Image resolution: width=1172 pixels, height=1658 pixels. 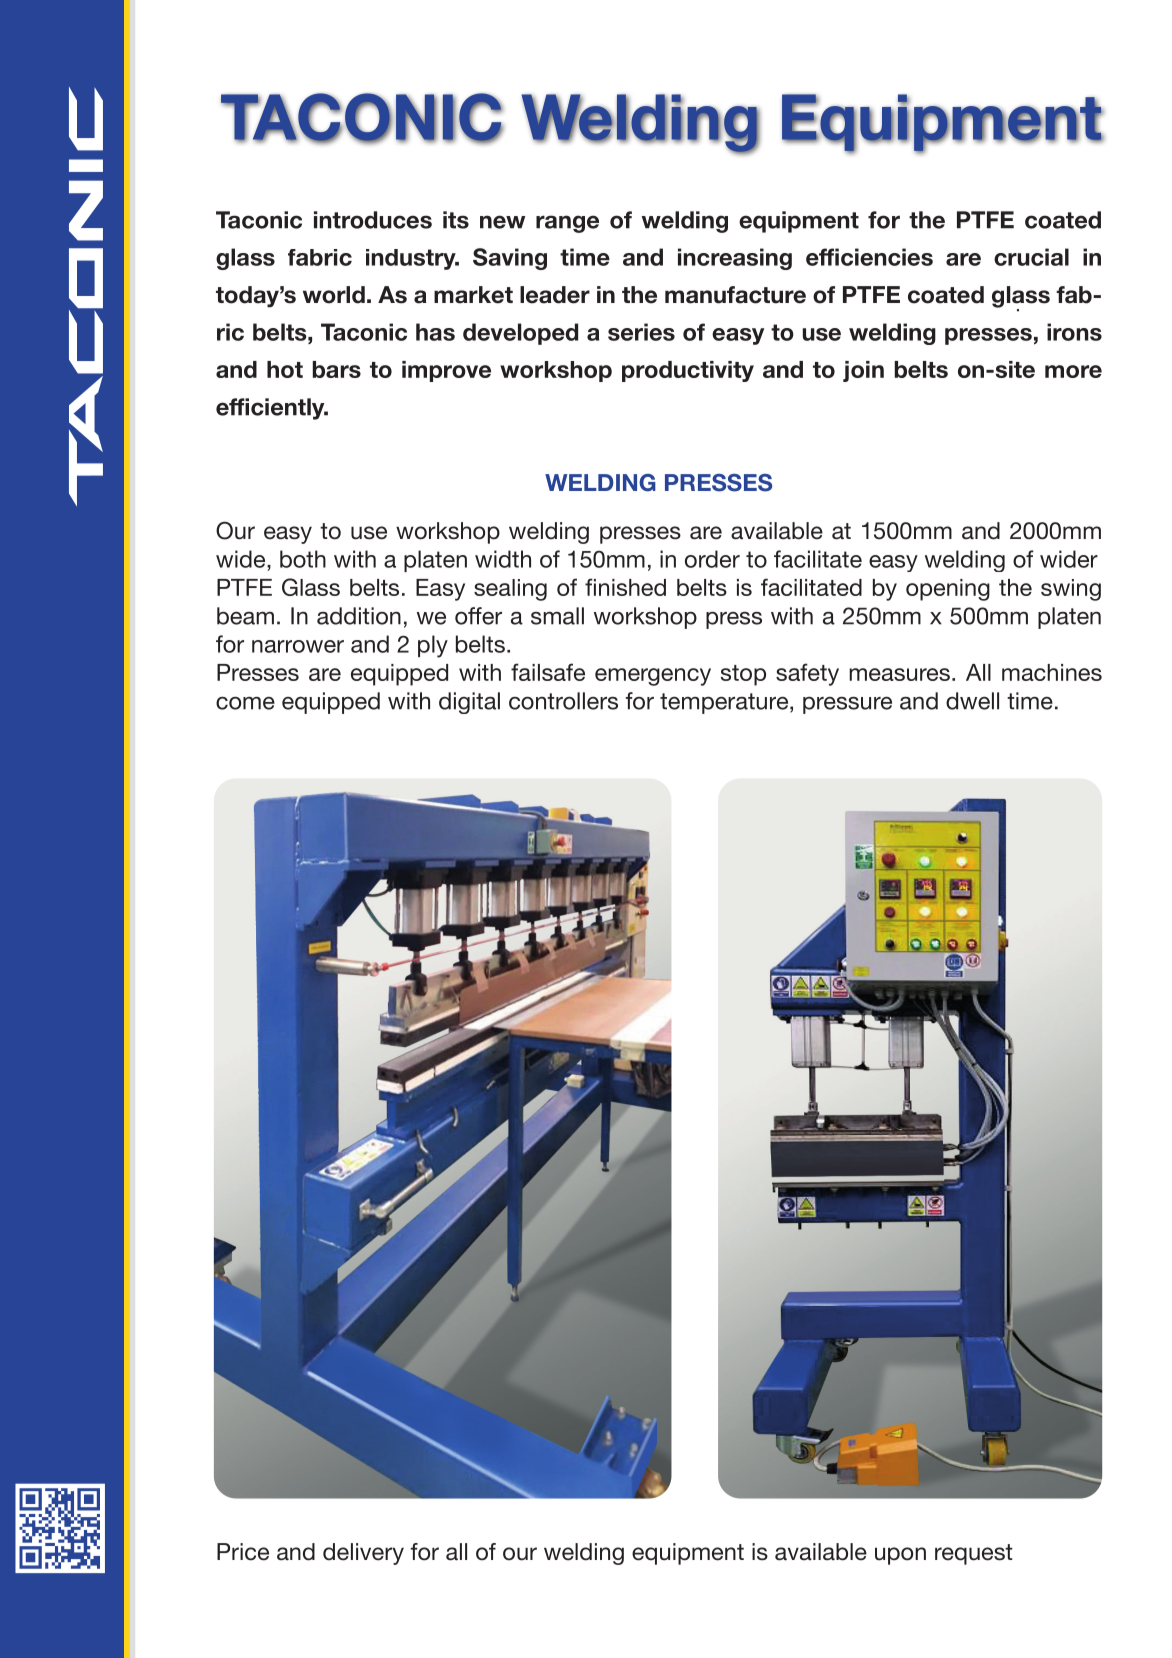 I want to click on measures, so click(x=899, y=674).
